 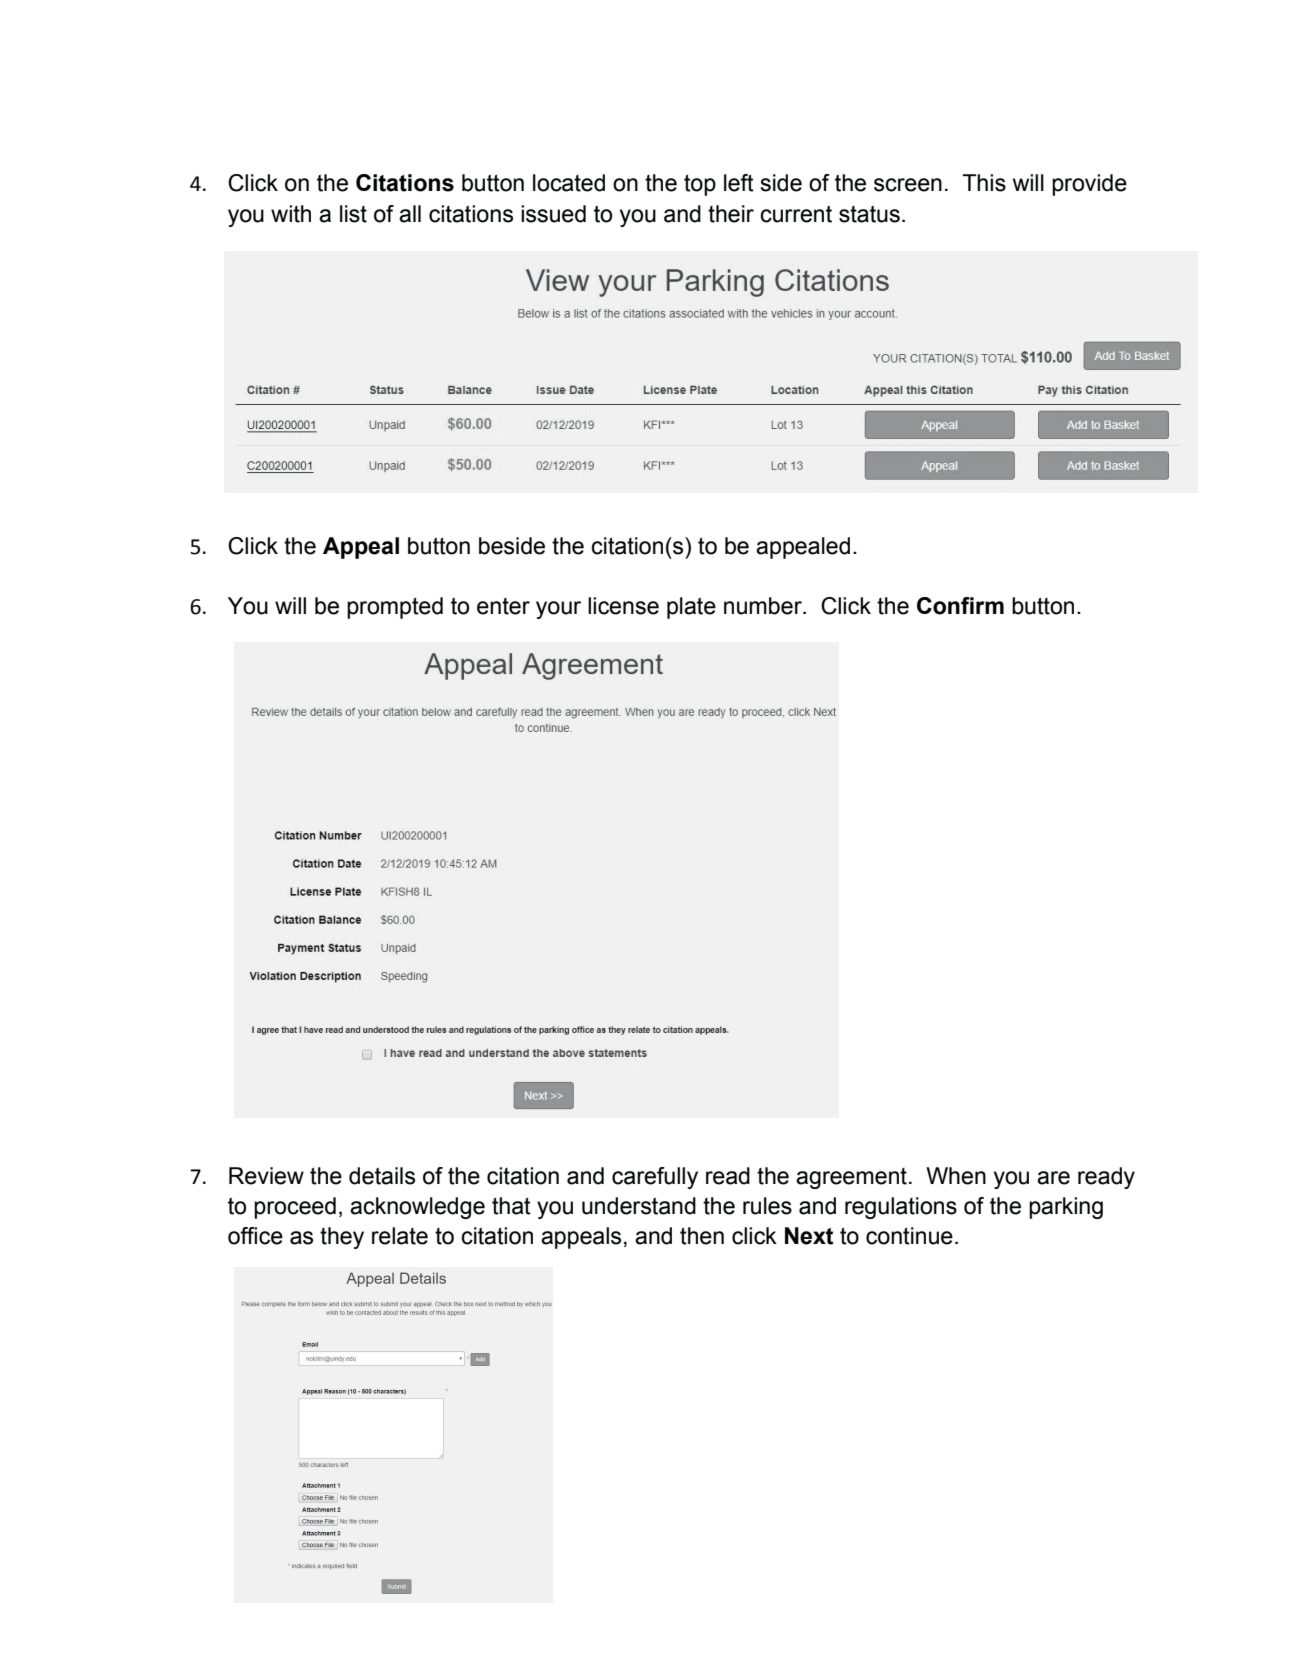 I want to click on list, so click(x=353, y=214).
